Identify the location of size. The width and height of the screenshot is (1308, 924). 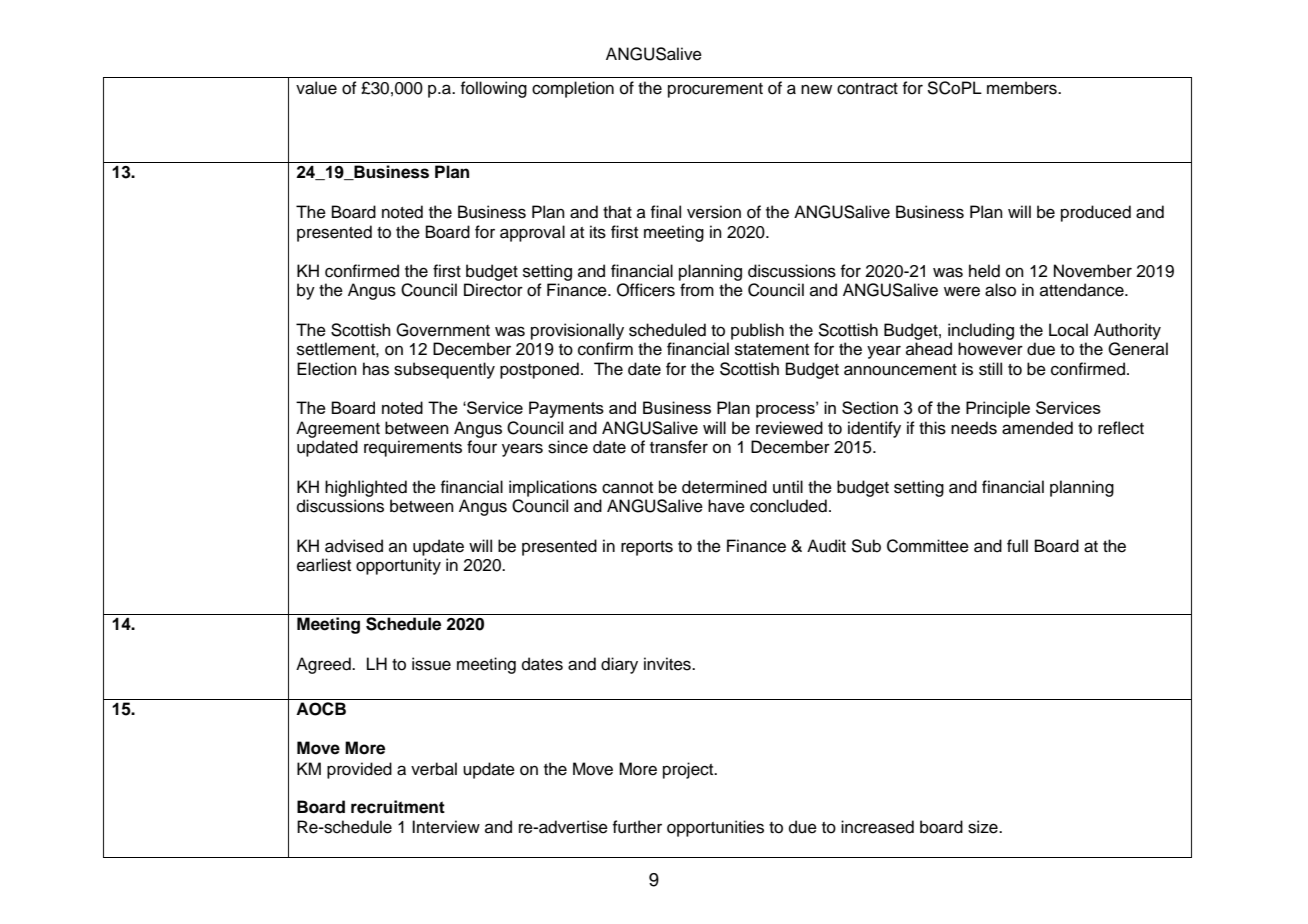
(984, 827).
